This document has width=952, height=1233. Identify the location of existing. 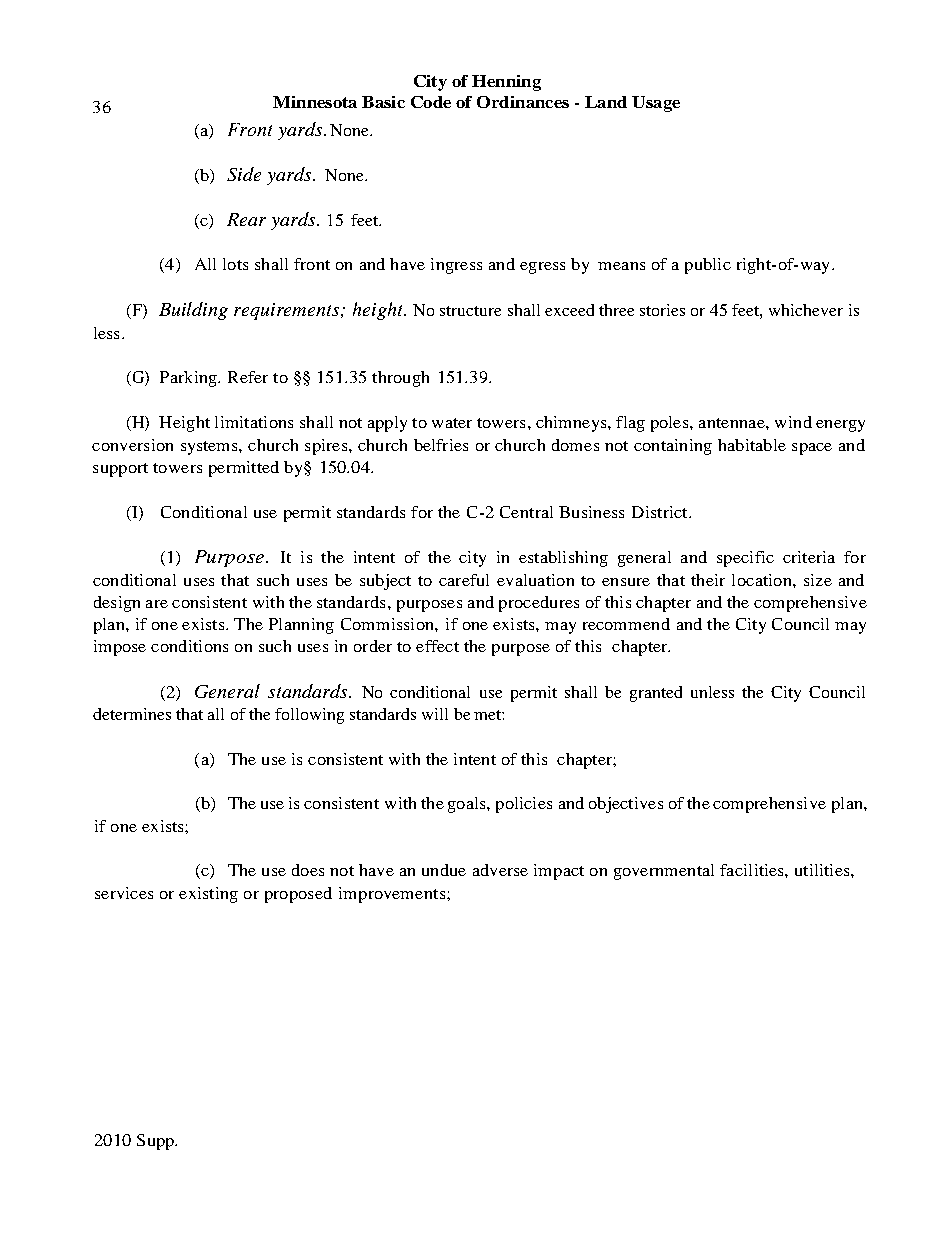
(208, 895).
